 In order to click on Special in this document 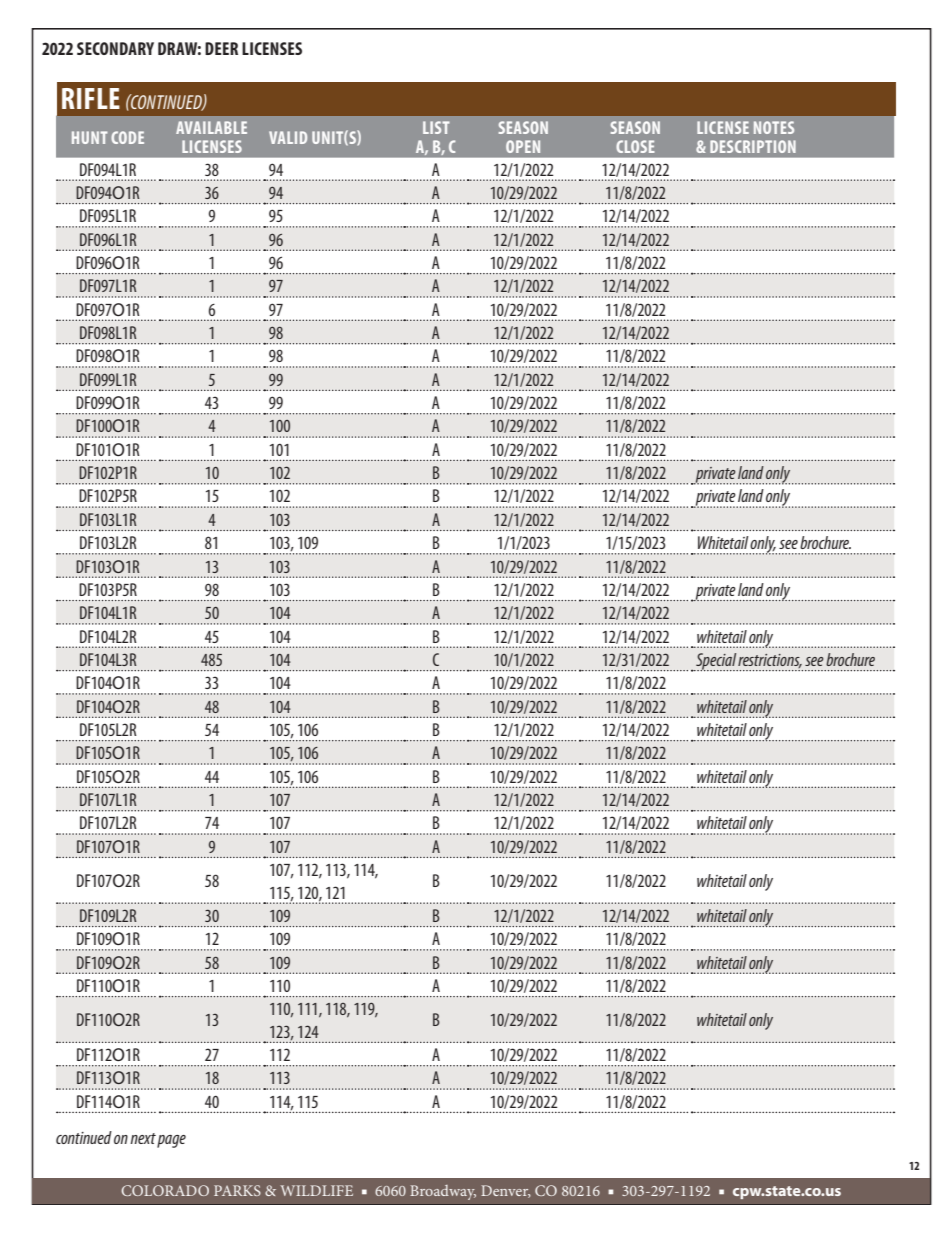, I will do `click(716, 662)`.
